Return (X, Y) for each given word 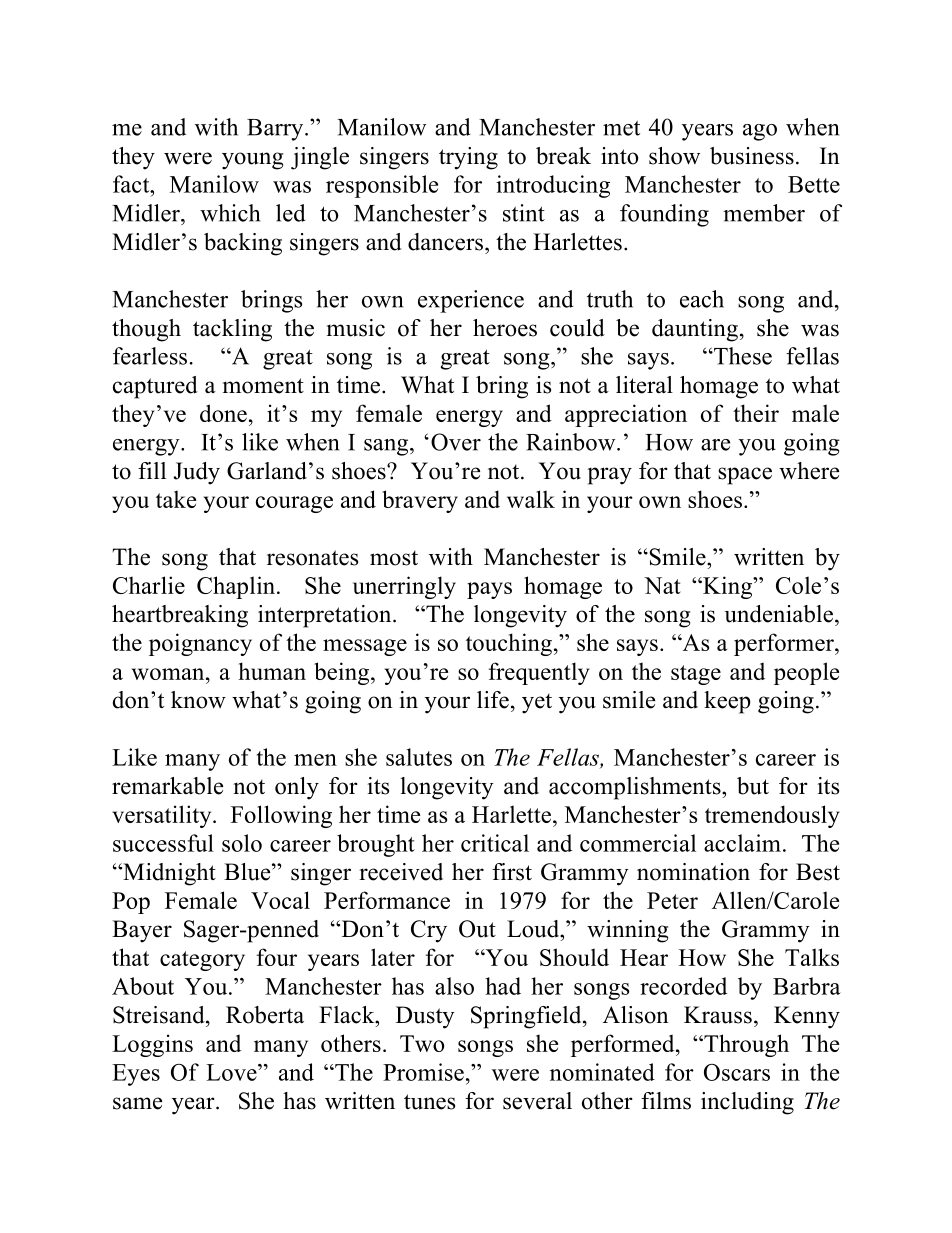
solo (242, 843)
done (223, 413)
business (752, 156)
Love (232, 1072)
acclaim (742, 843)
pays (489, 590)
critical (495, 843)
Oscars (737, 1072)
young (252, 161)
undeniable (778, 614)
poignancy (200, 644)
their (756, 413)
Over (456, 442)
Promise (423, 1072)
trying (468, 158)
